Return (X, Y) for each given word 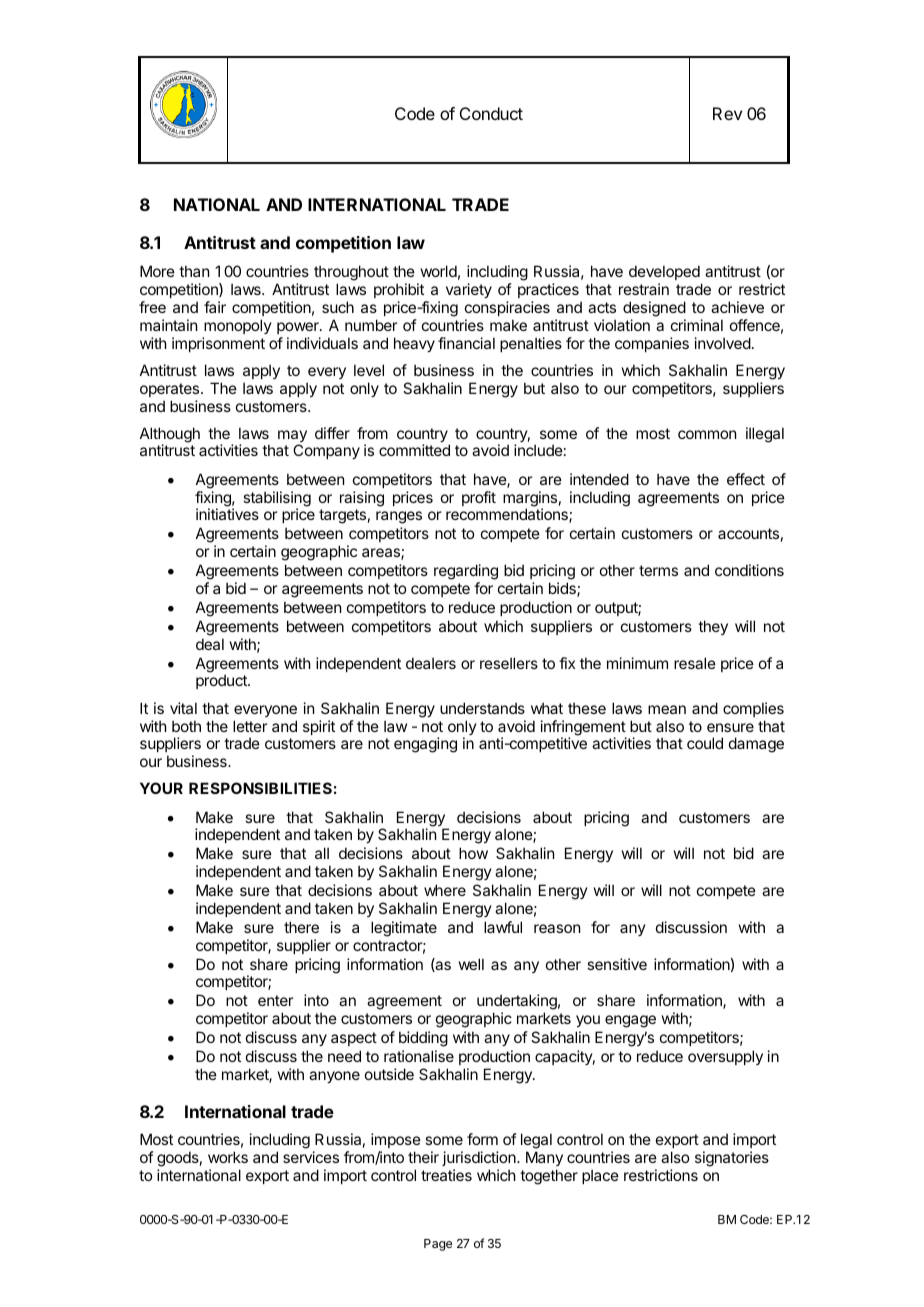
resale (695, 663)
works (228, 1157)
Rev (727, 113)
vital (183, 708)
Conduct (491, 113)
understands (482, 708)
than (194, 271)
